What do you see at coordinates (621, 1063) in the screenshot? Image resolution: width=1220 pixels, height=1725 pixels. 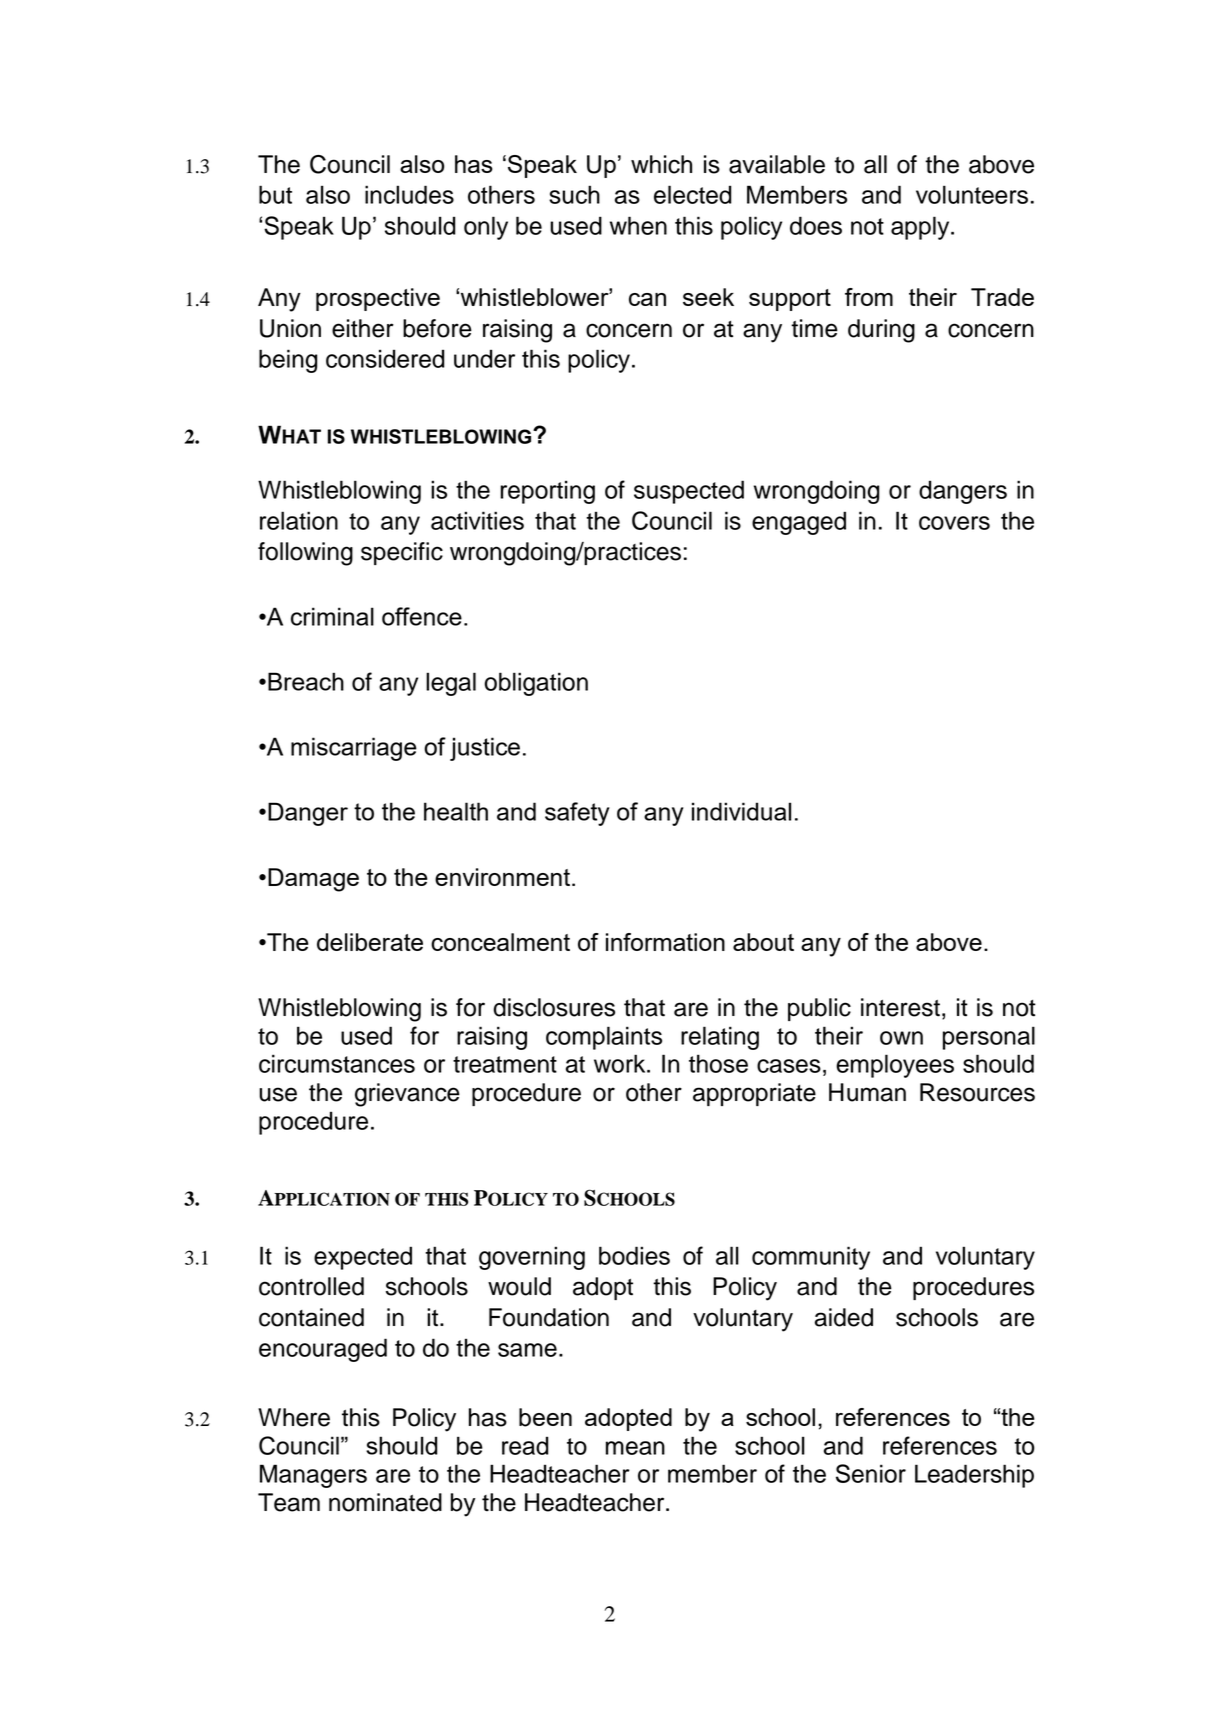 I see `work` at bounding box center [621, 1063].
